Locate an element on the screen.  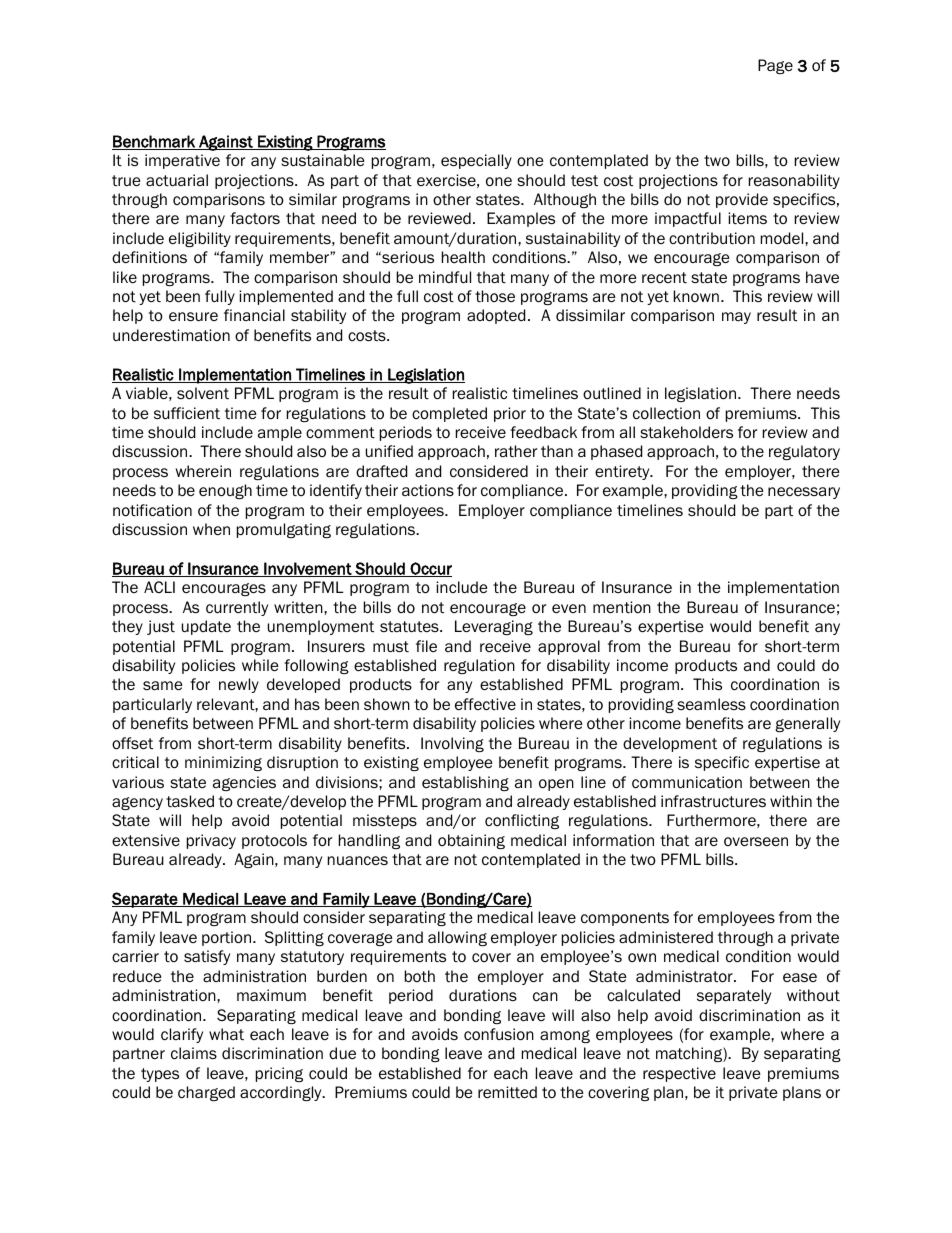
minimizing is located at coordinates (223, 763).
